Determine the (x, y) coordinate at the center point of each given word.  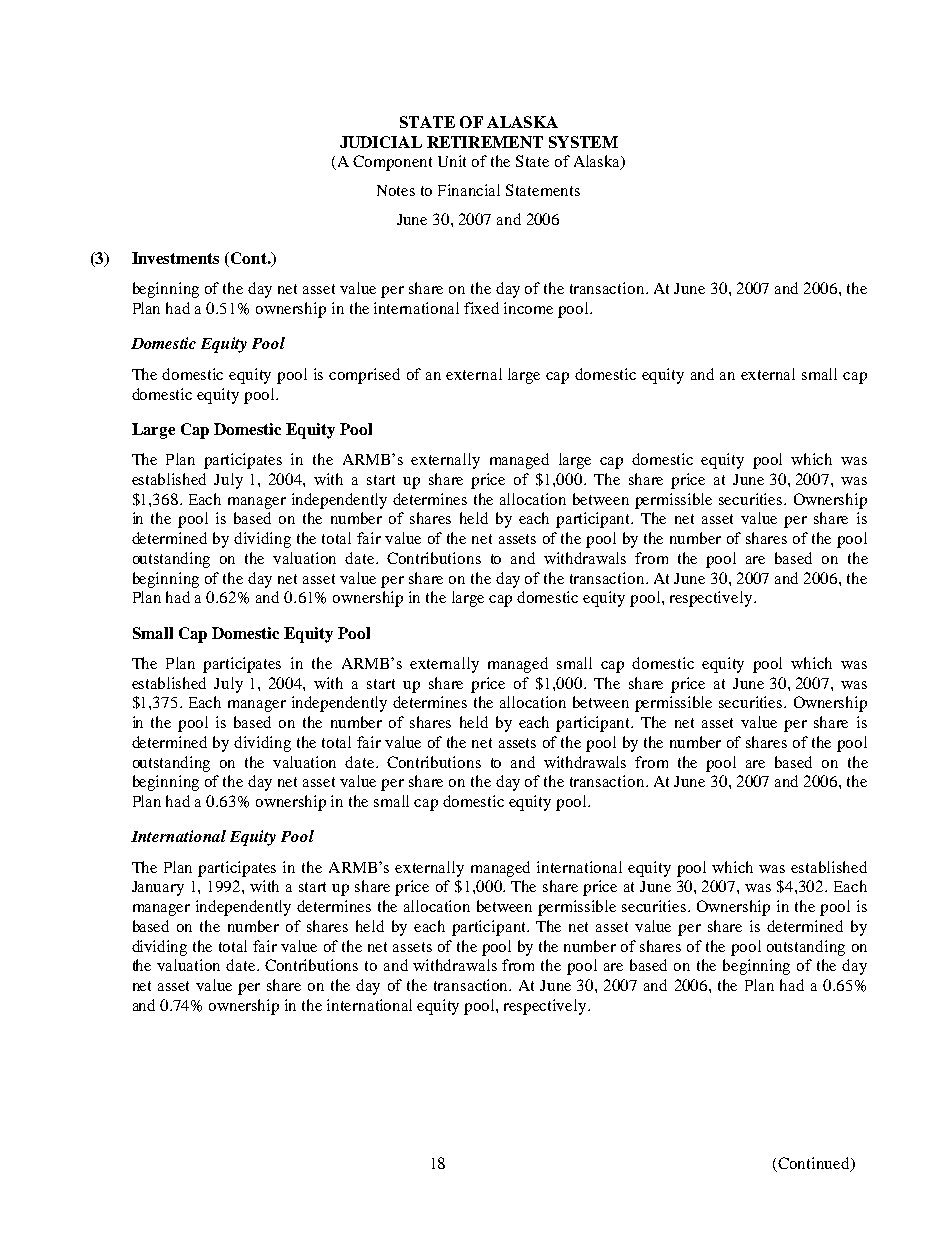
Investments (175, 258)
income (528, 308)
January (158, 888)
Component (392, 163)
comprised (364, 376)
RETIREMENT (485, 142)
